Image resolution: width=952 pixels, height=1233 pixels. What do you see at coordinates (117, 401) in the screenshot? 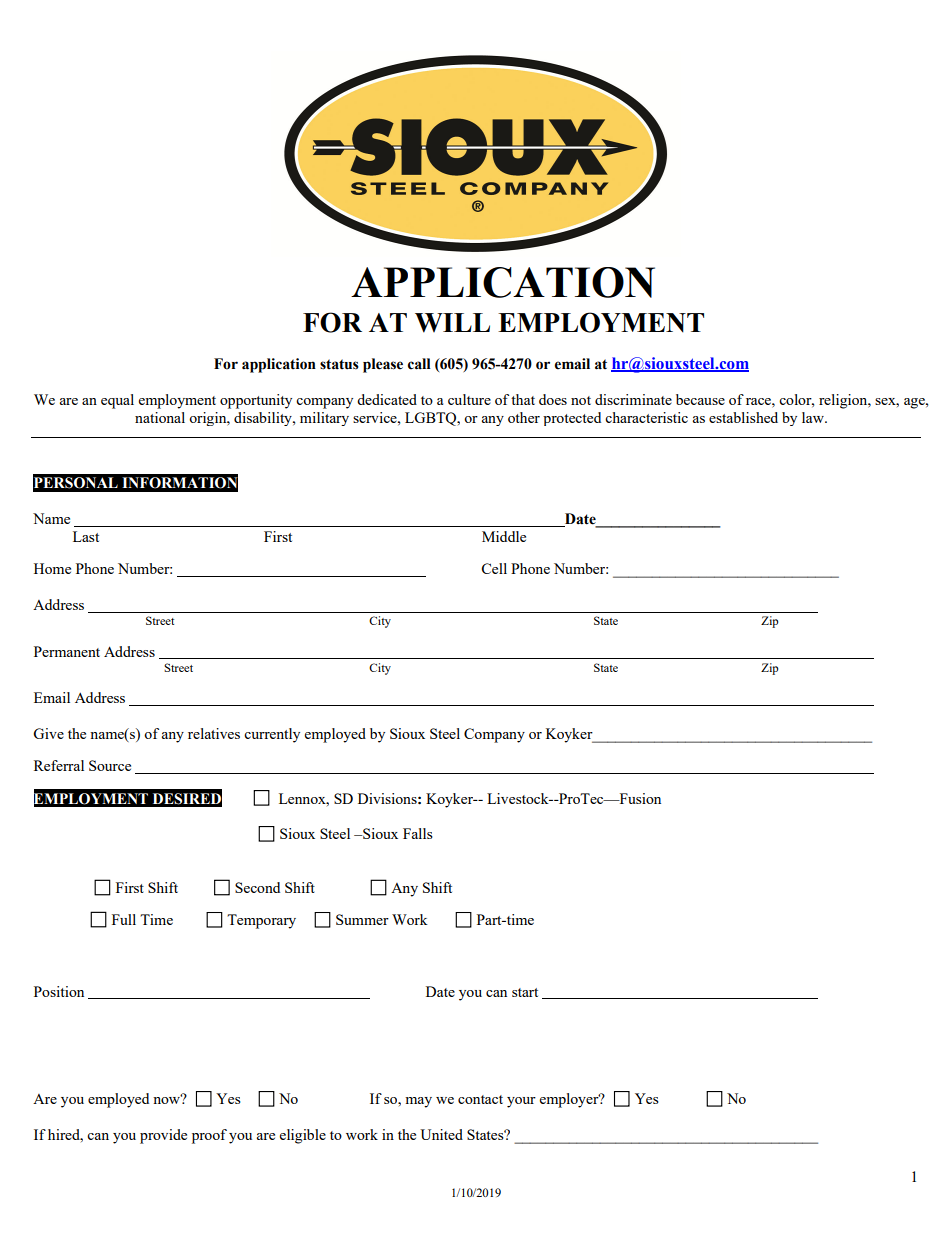
I see `equal` at bounding box center [117, 401].
